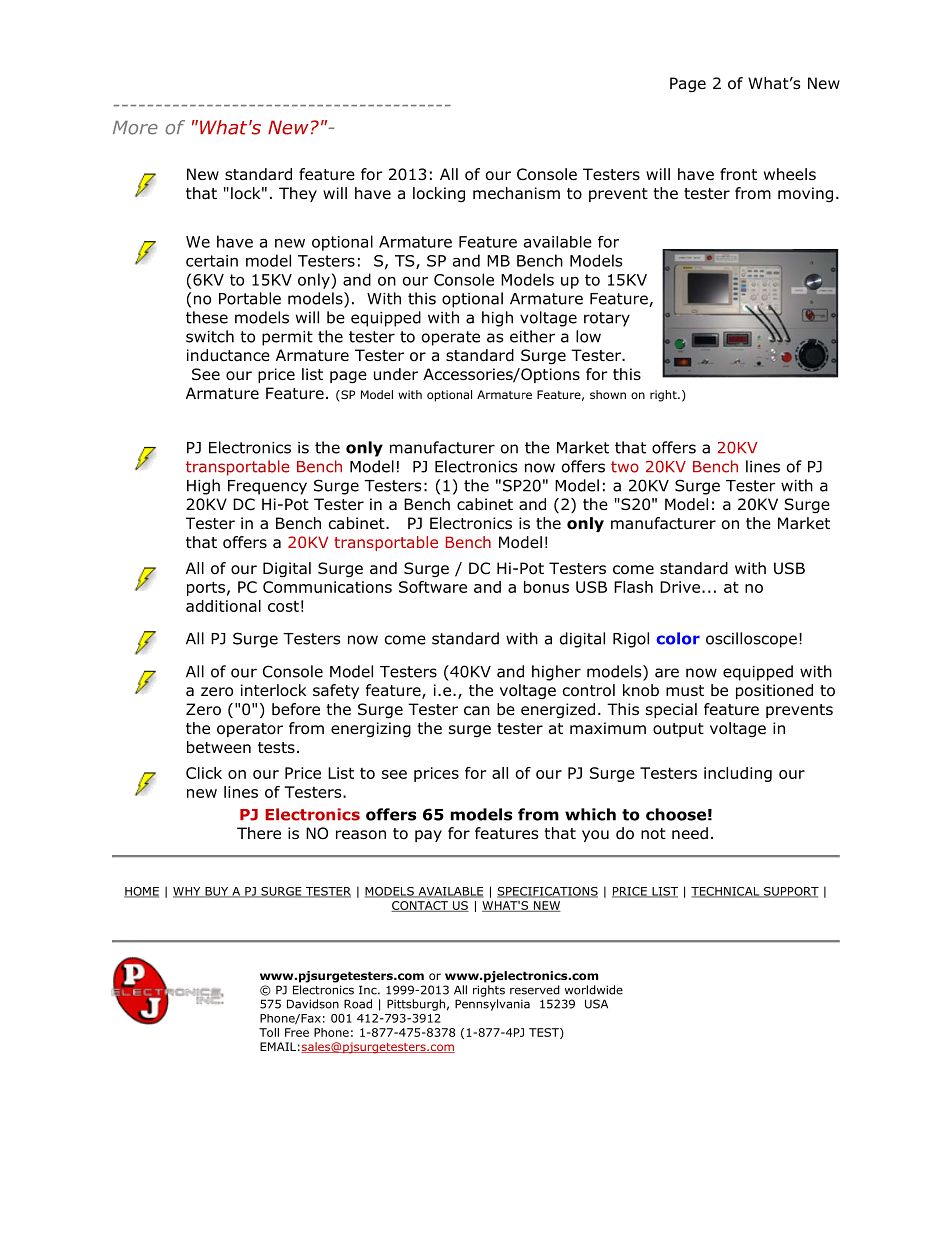  Describe the element at coordinates (492, 1005) in the image. I see `Pennsylvania` at that location.
